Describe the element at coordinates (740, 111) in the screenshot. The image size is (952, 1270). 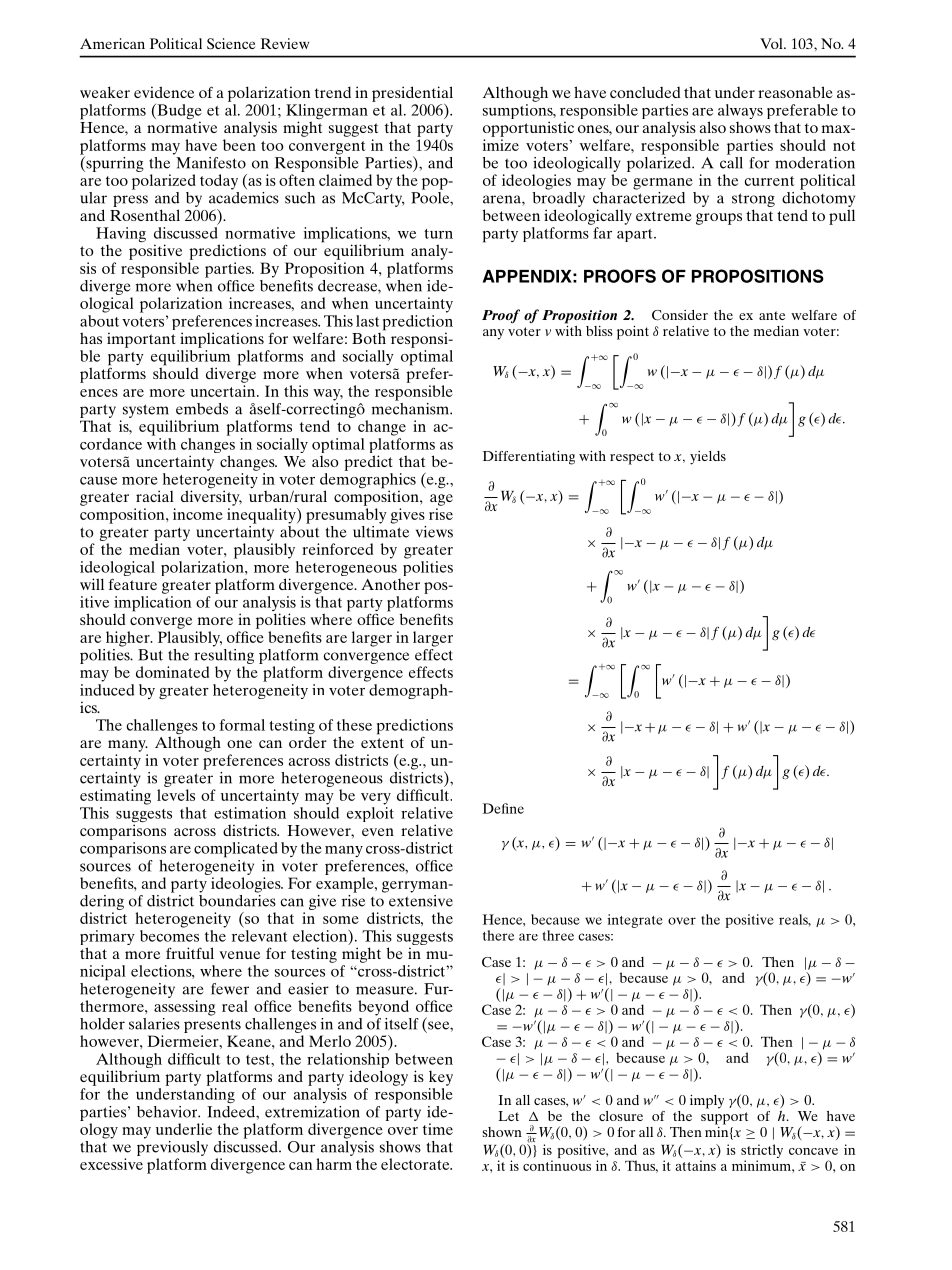
I see `always` at that location.
